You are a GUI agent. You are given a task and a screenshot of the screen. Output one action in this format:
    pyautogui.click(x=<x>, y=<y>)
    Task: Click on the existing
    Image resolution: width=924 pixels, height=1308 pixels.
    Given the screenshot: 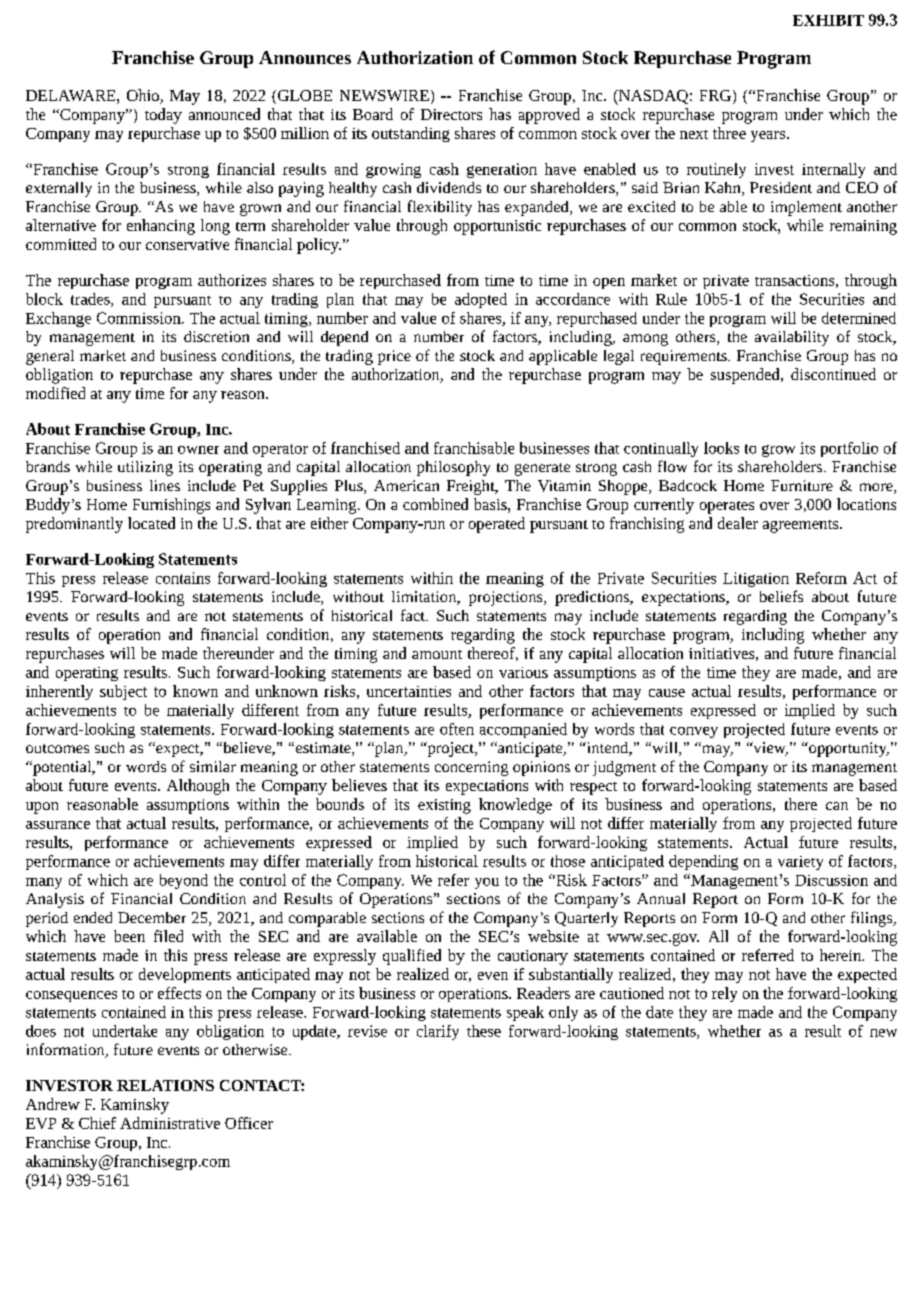 What is the action you would take?
    pyautogui.click(x=444, y=806)
